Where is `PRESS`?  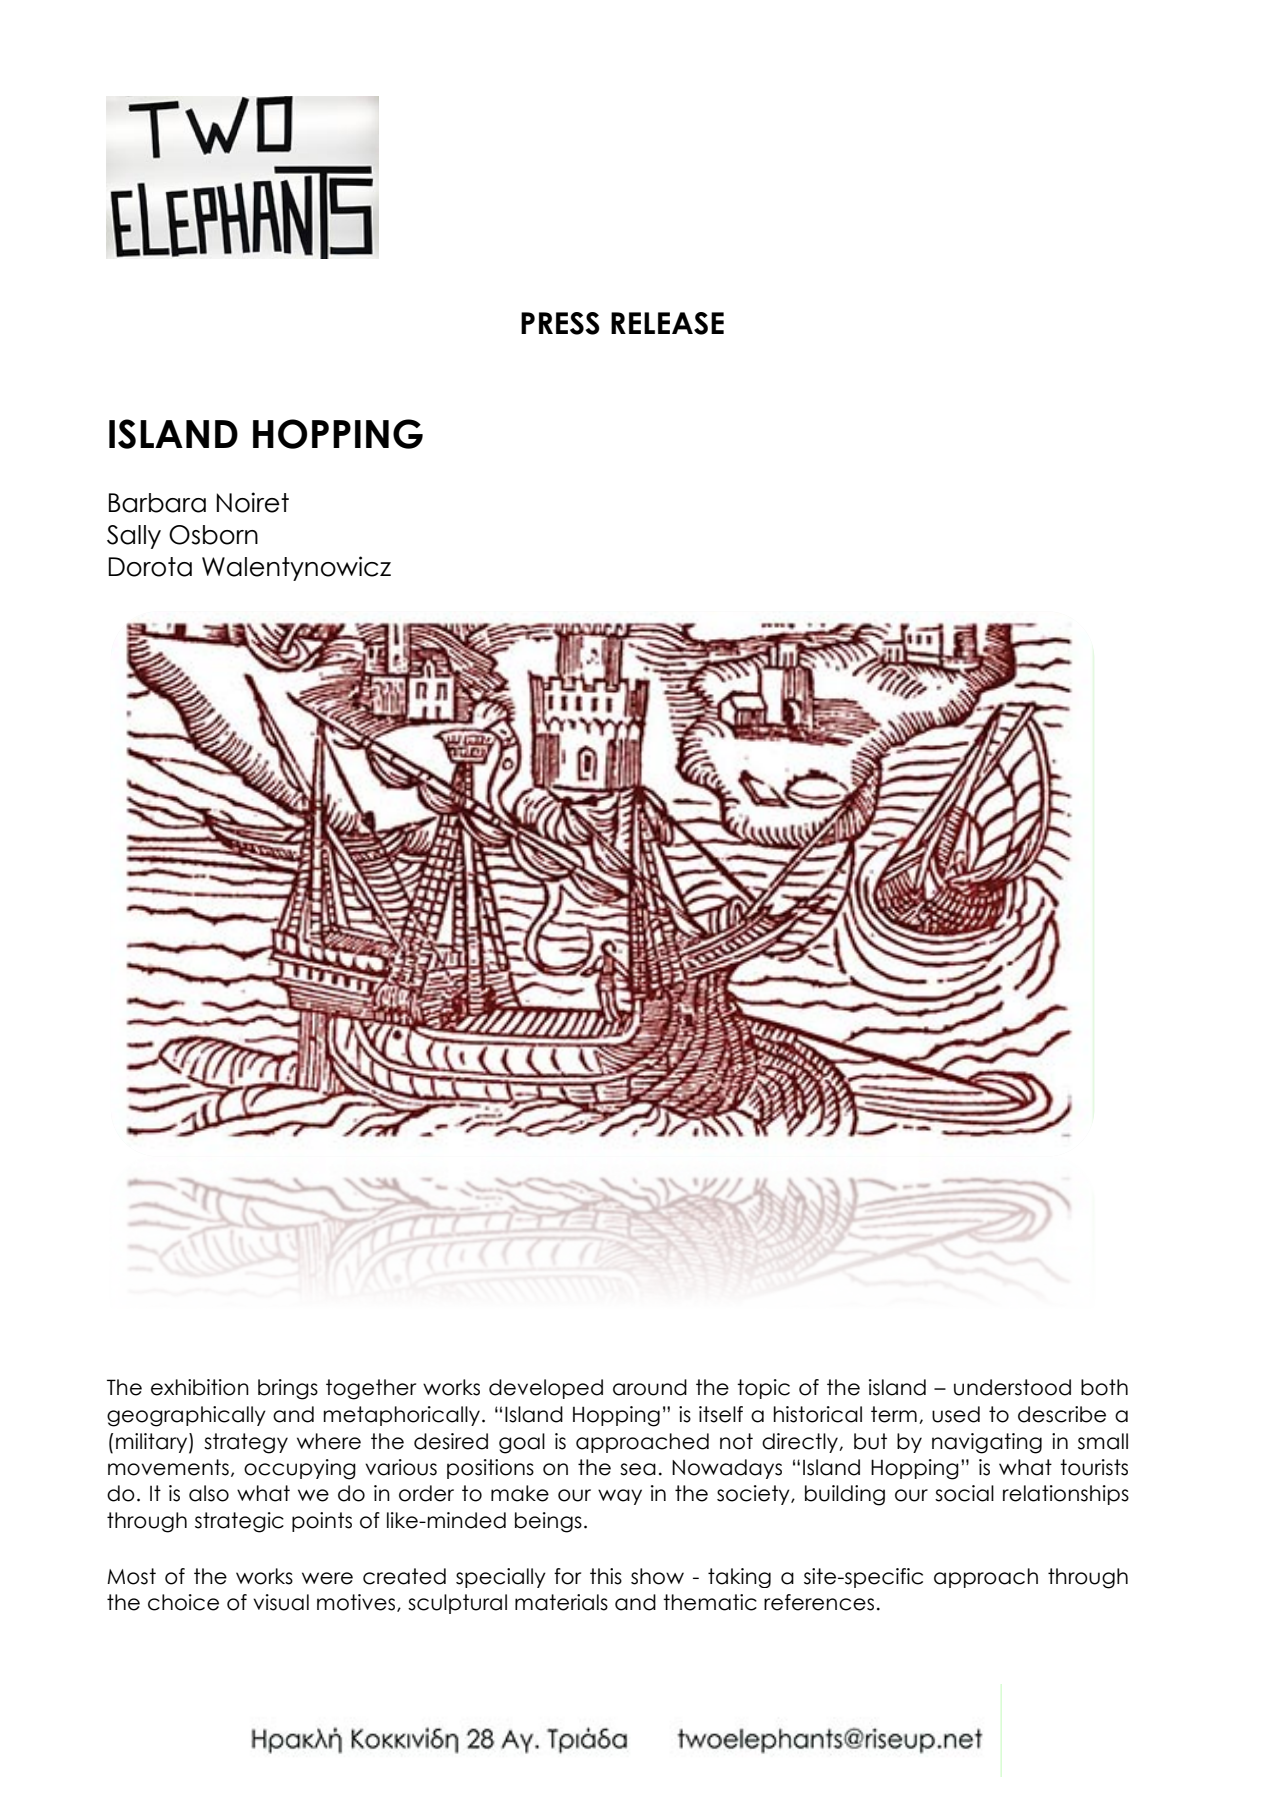 PRESS is located at coordinates (560, 323).
